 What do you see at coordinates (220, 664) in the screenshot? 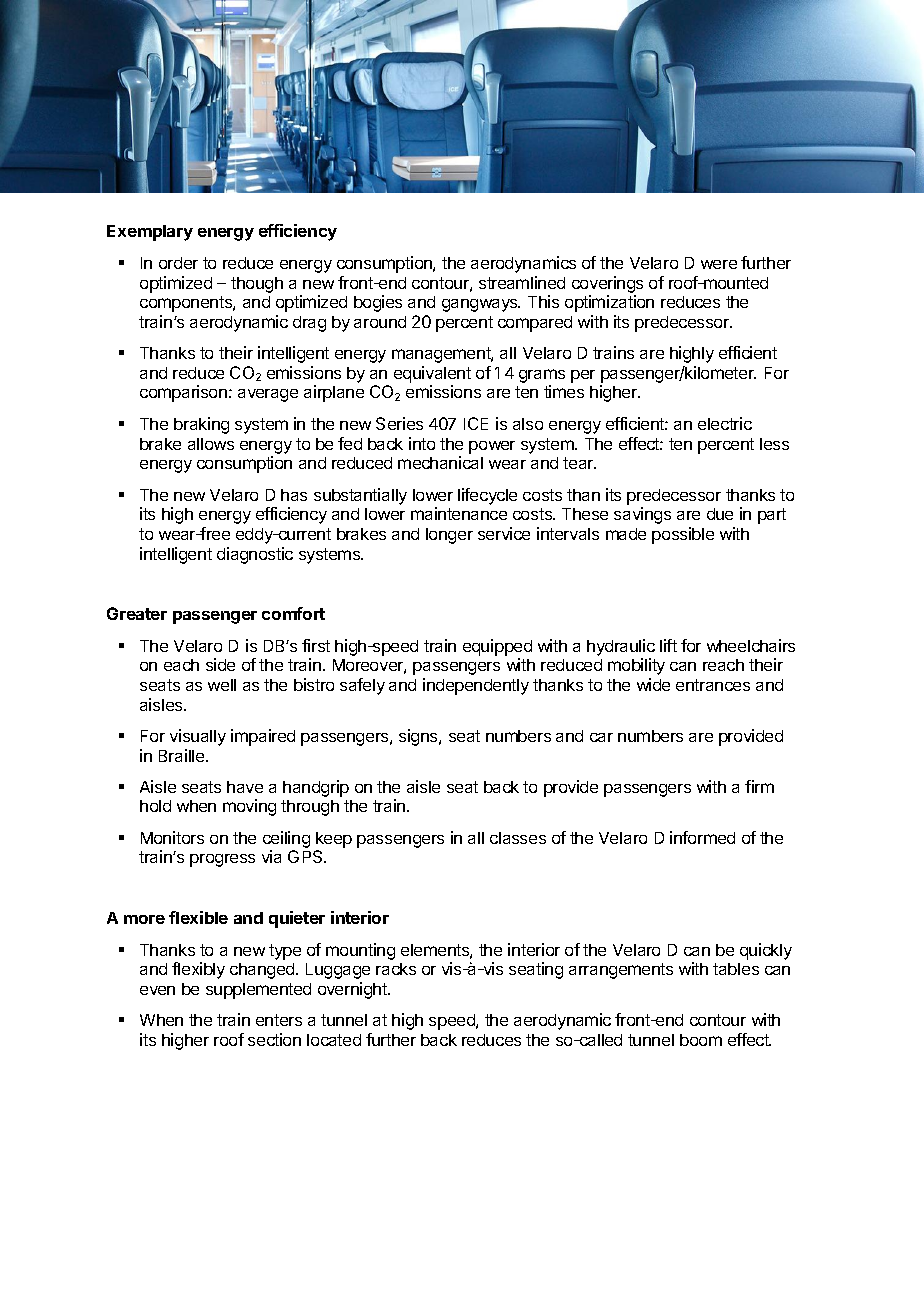
I see `side` at bounding box center [220, 664].
